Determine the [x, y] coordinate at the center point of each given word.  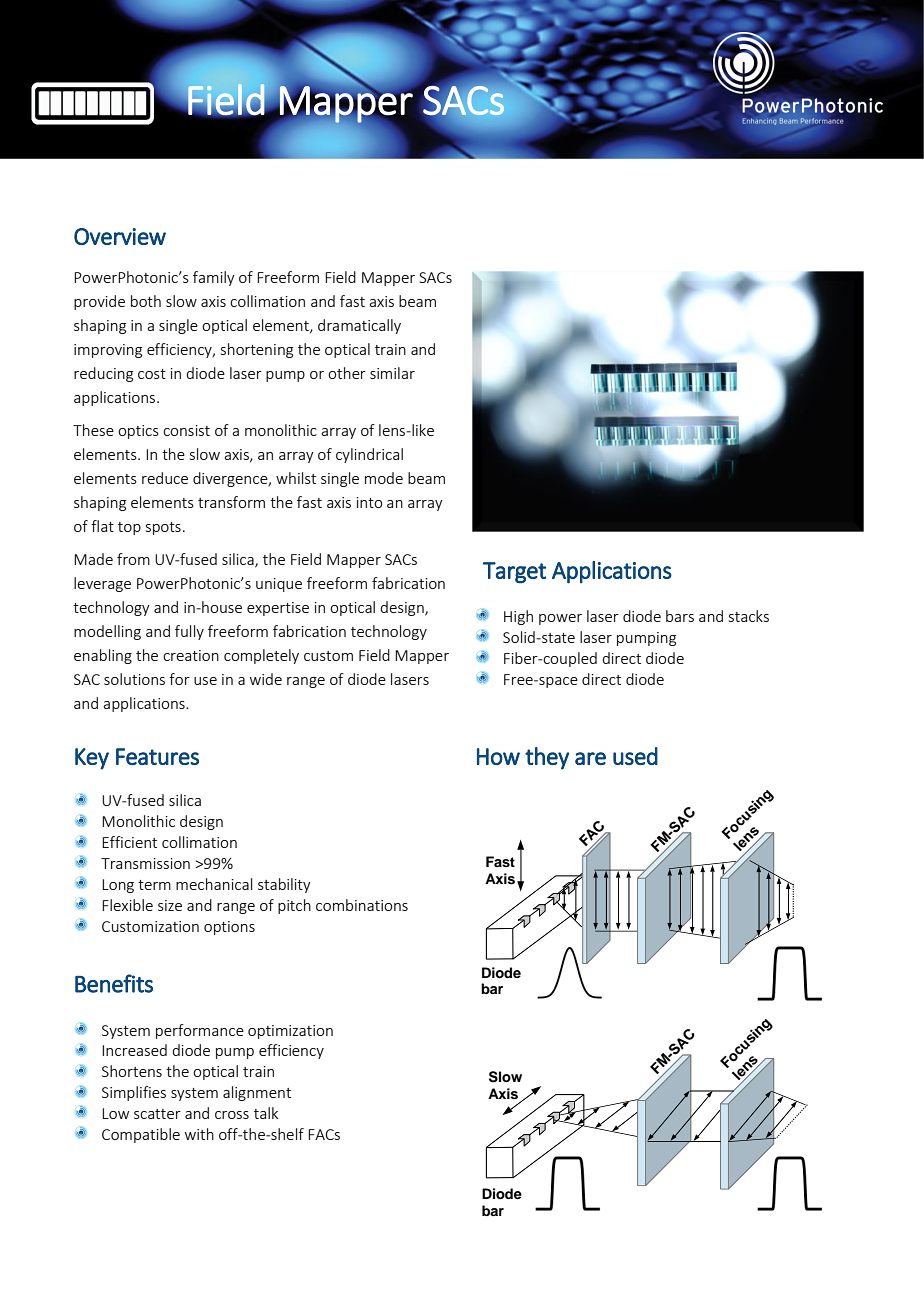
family [214, 278]
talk [266, 1113]
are [590, 758]
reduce [165, 478]
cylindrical [369, 455]
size [170, 905]
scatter [157, 1114]
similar [392, 373]
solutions [134, 679]
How [498, 756]
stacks [749, 616]
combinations [362, 905]
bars [680, 616]
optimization [290, 1032]
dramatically [359, 326]
